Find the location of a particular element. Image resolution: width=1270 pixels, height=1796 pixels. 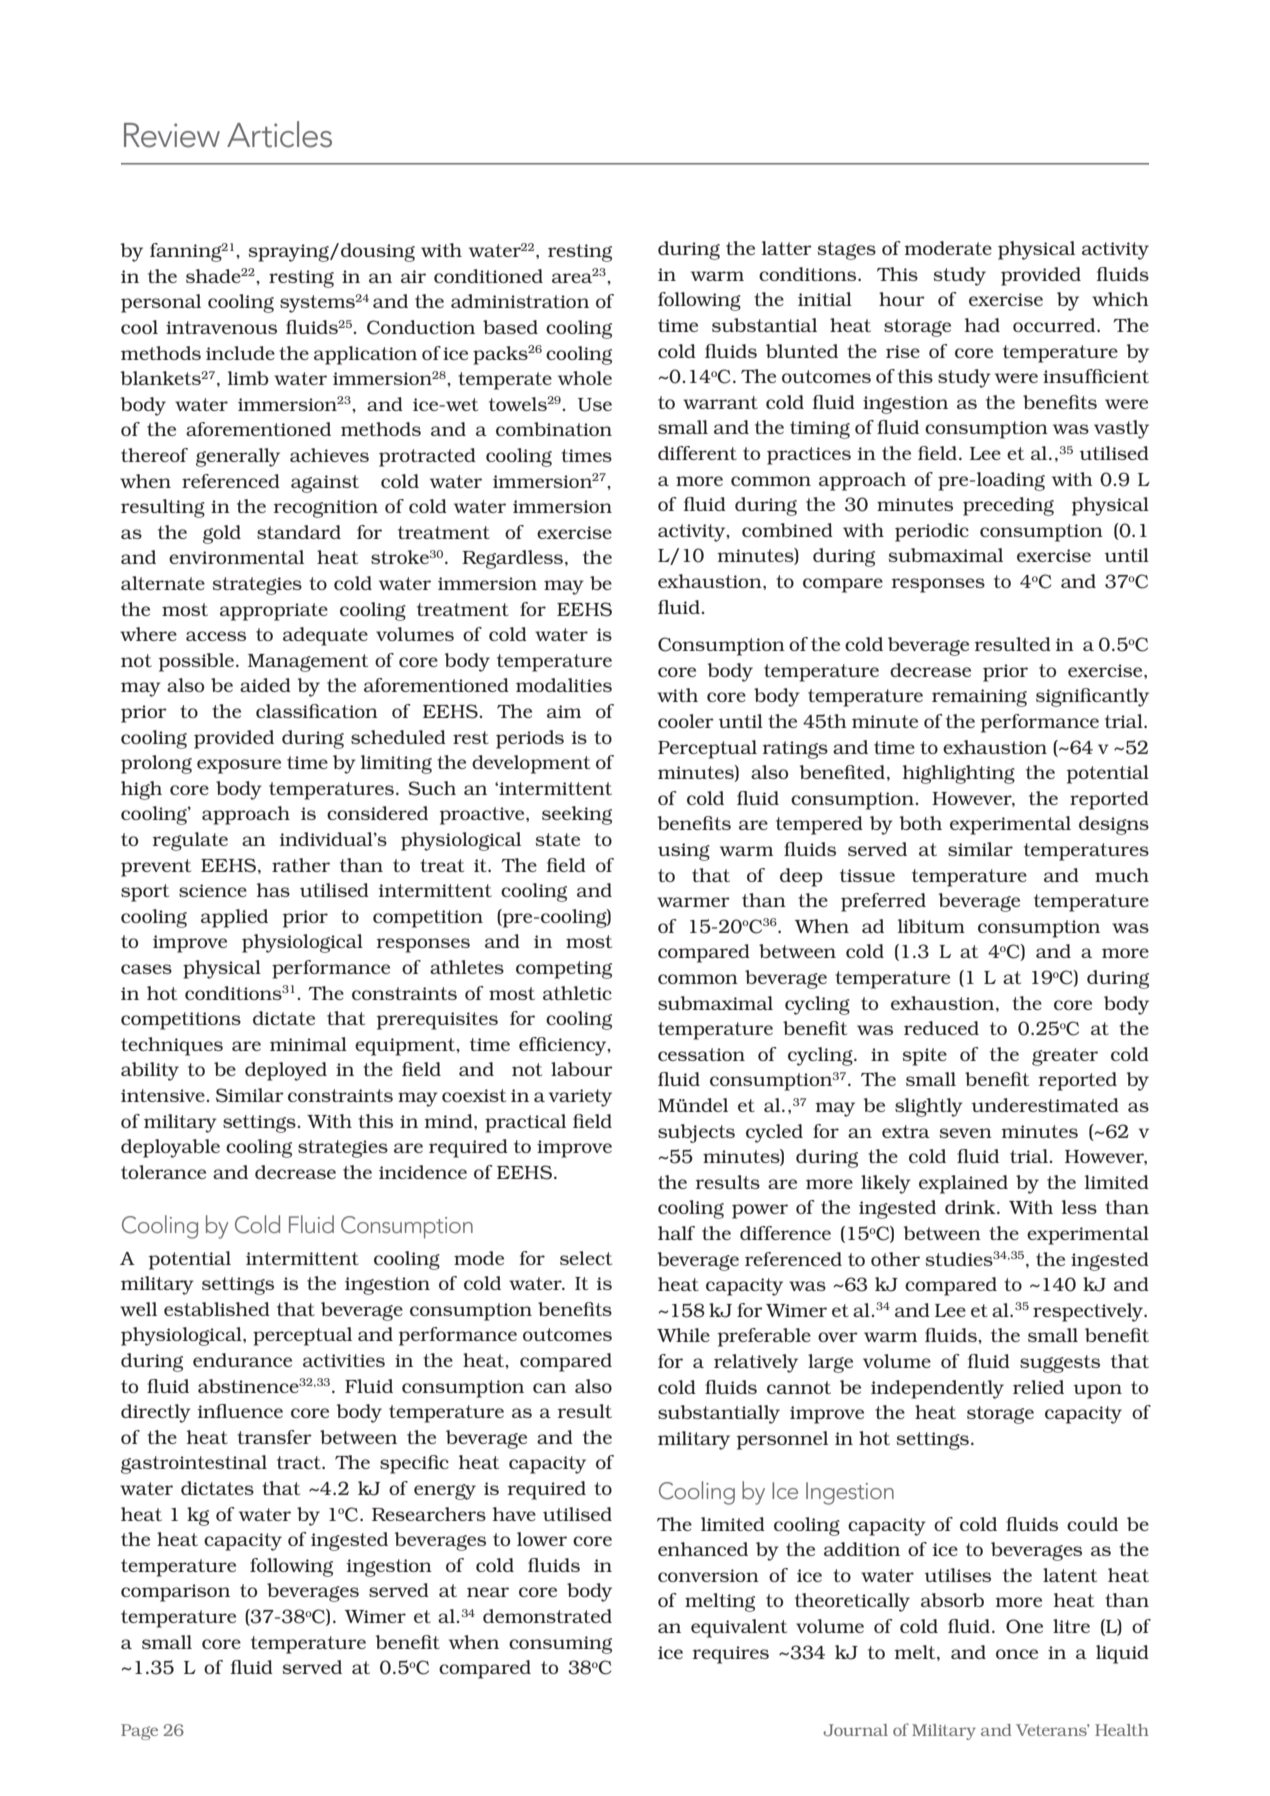

Page is located at coordinates (139, 1732).
